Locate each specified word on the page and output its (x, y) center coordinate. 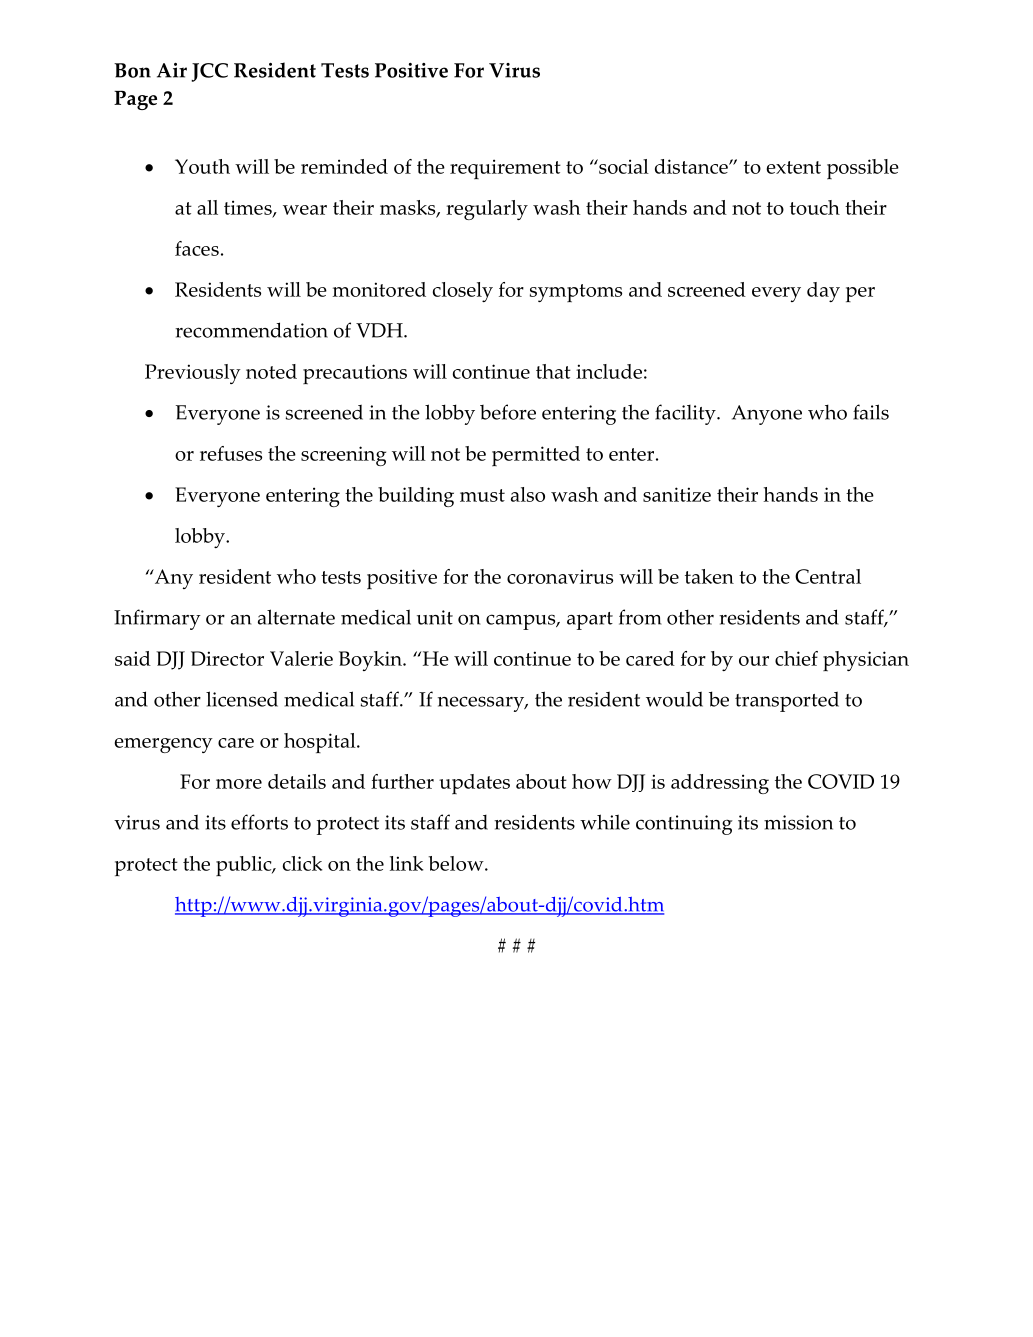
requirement (505, 169)
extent (793, 167)
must (482, 495)
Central (828, 576)
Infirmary (157, 619)
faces (197, 248)
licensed (242, 699)
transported (787, 701)
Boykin (371, 661)
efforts (259, 822)
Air (172, 70)
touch (815, 207)
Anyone (767, 415)
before (508, 412)
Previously (193, 374)
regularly (487, 210)
